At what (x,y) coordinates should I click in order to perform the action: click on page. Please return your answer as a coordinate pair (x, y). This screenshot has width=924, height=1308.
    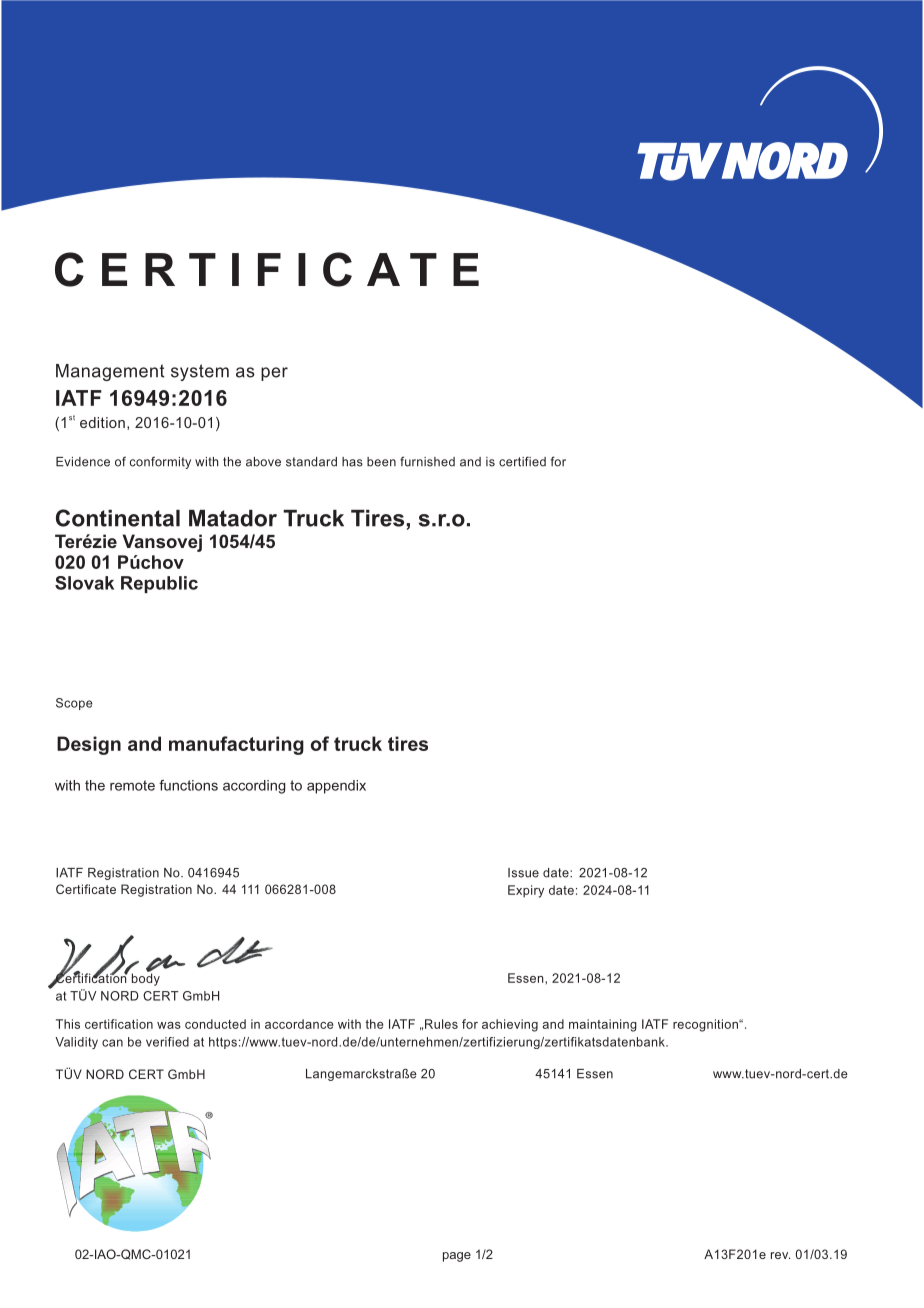
    Looking at the image, I should click on (457, 1257).
